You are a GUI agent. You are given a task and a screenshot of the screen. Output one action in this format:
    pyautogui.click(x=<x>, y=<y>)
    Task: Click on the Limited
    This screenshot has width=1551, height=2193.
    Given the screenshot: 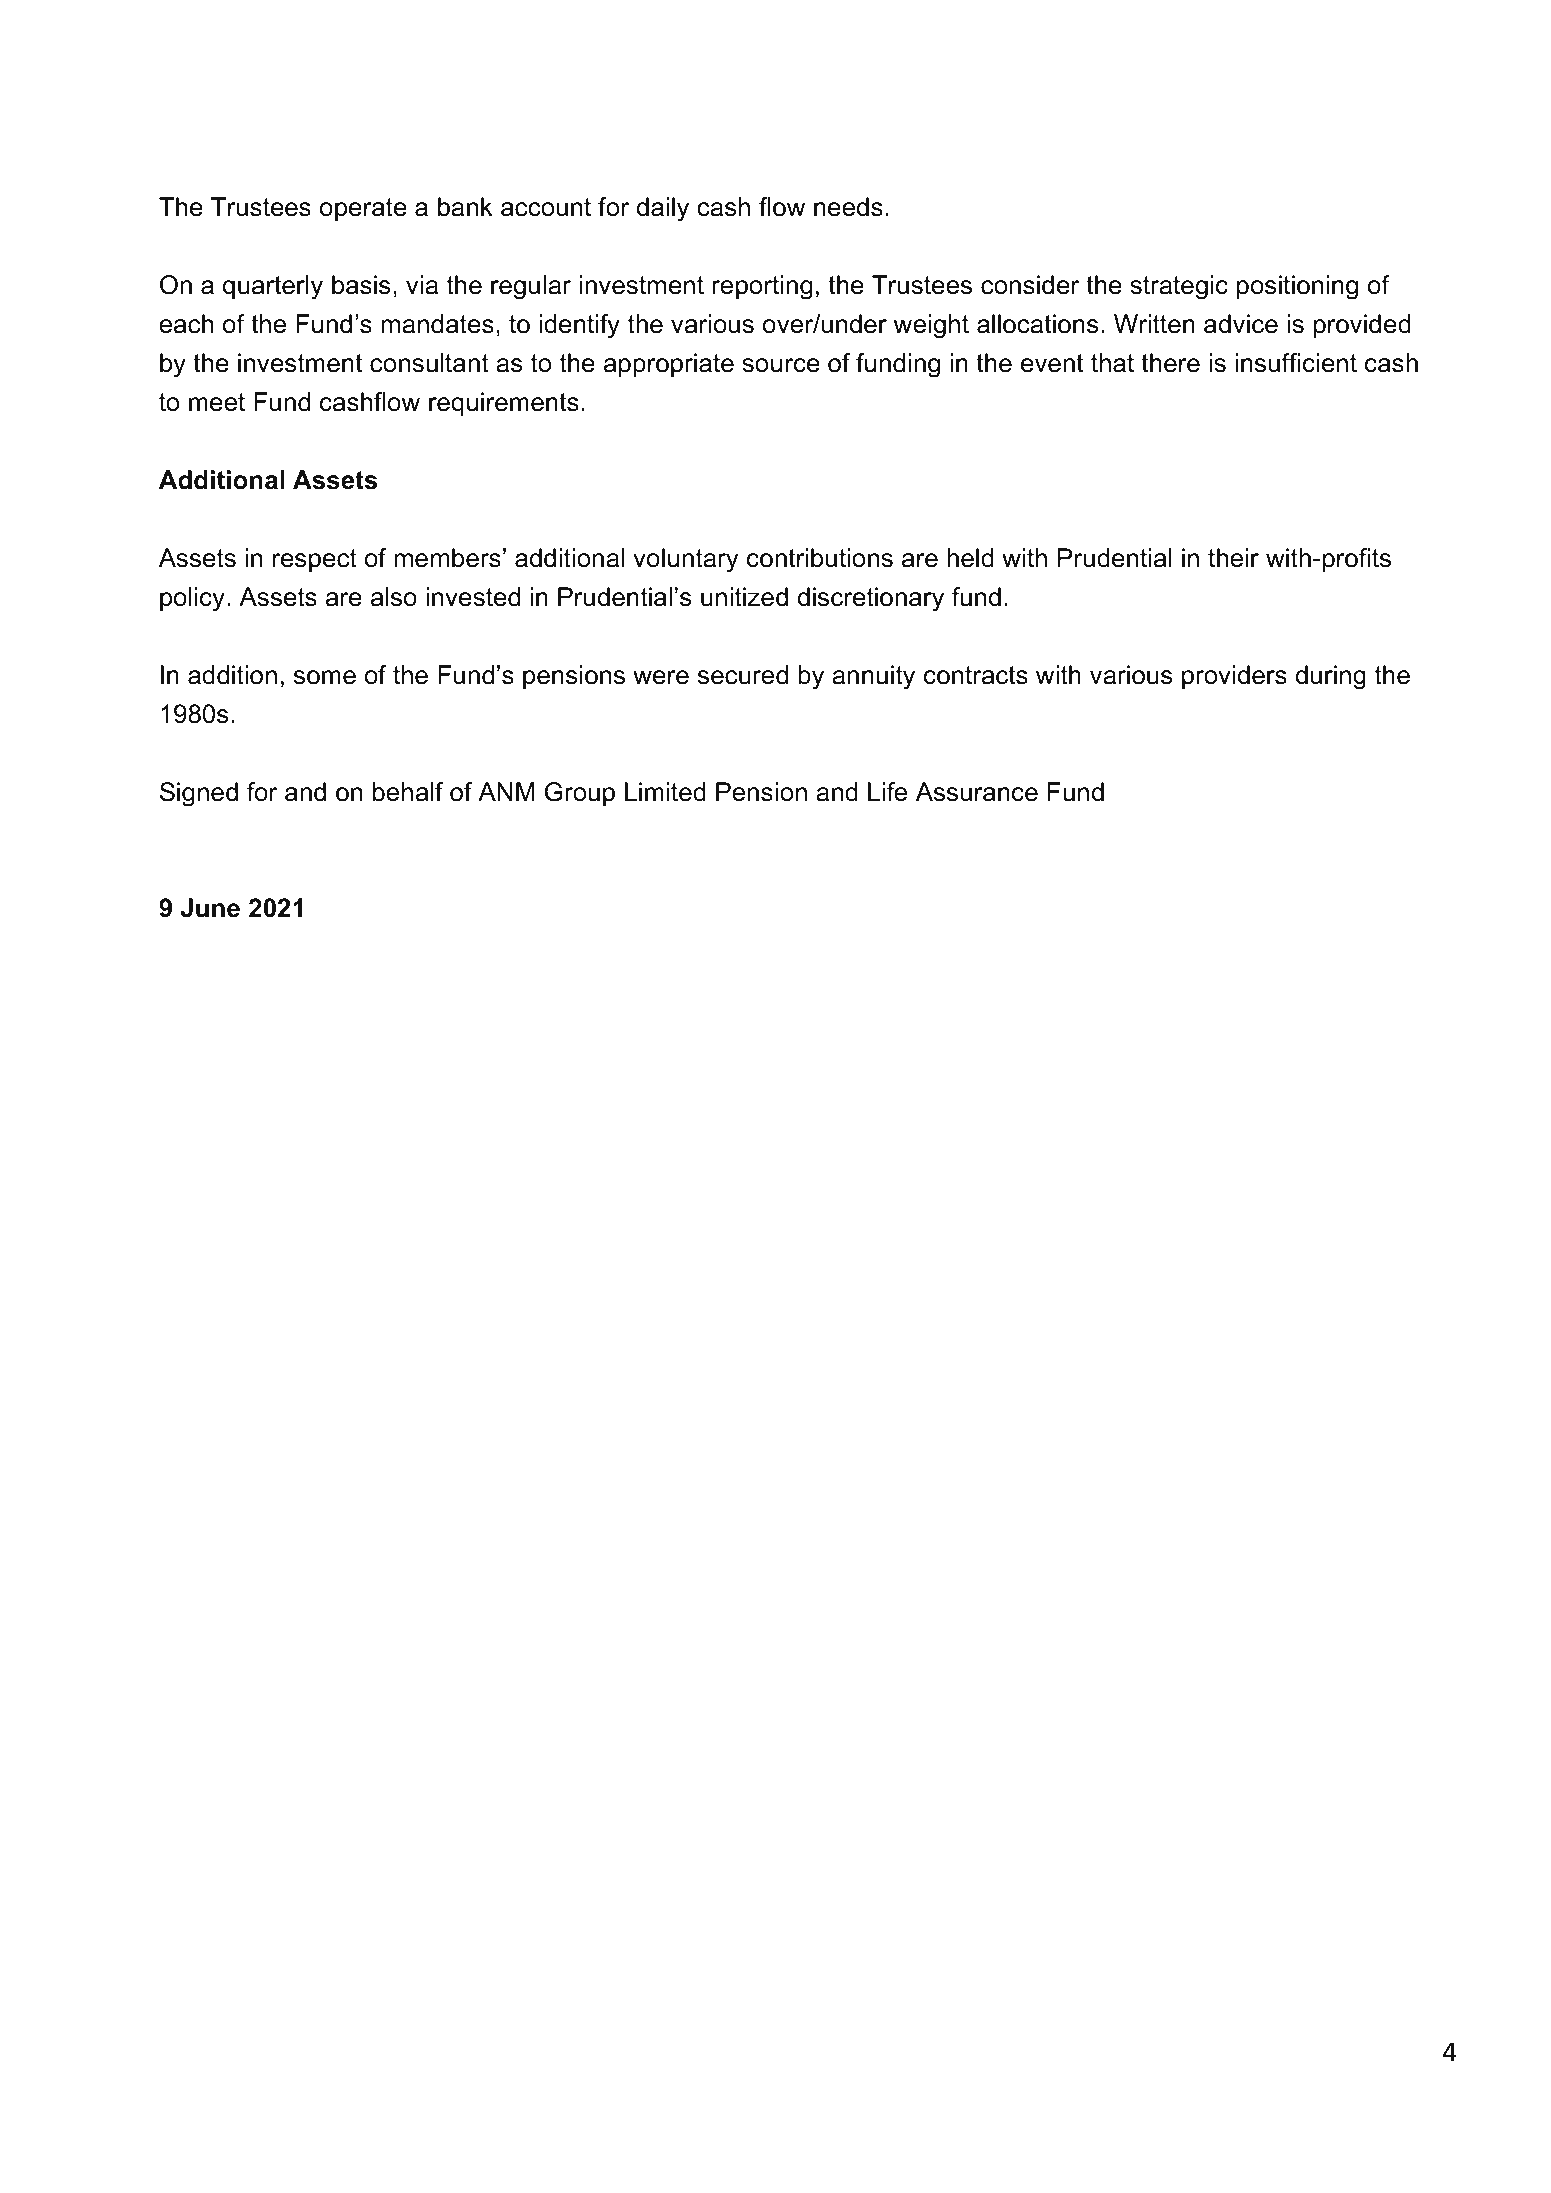 What is the action you would take?
    pyautogui.click(x=665, y=792)
